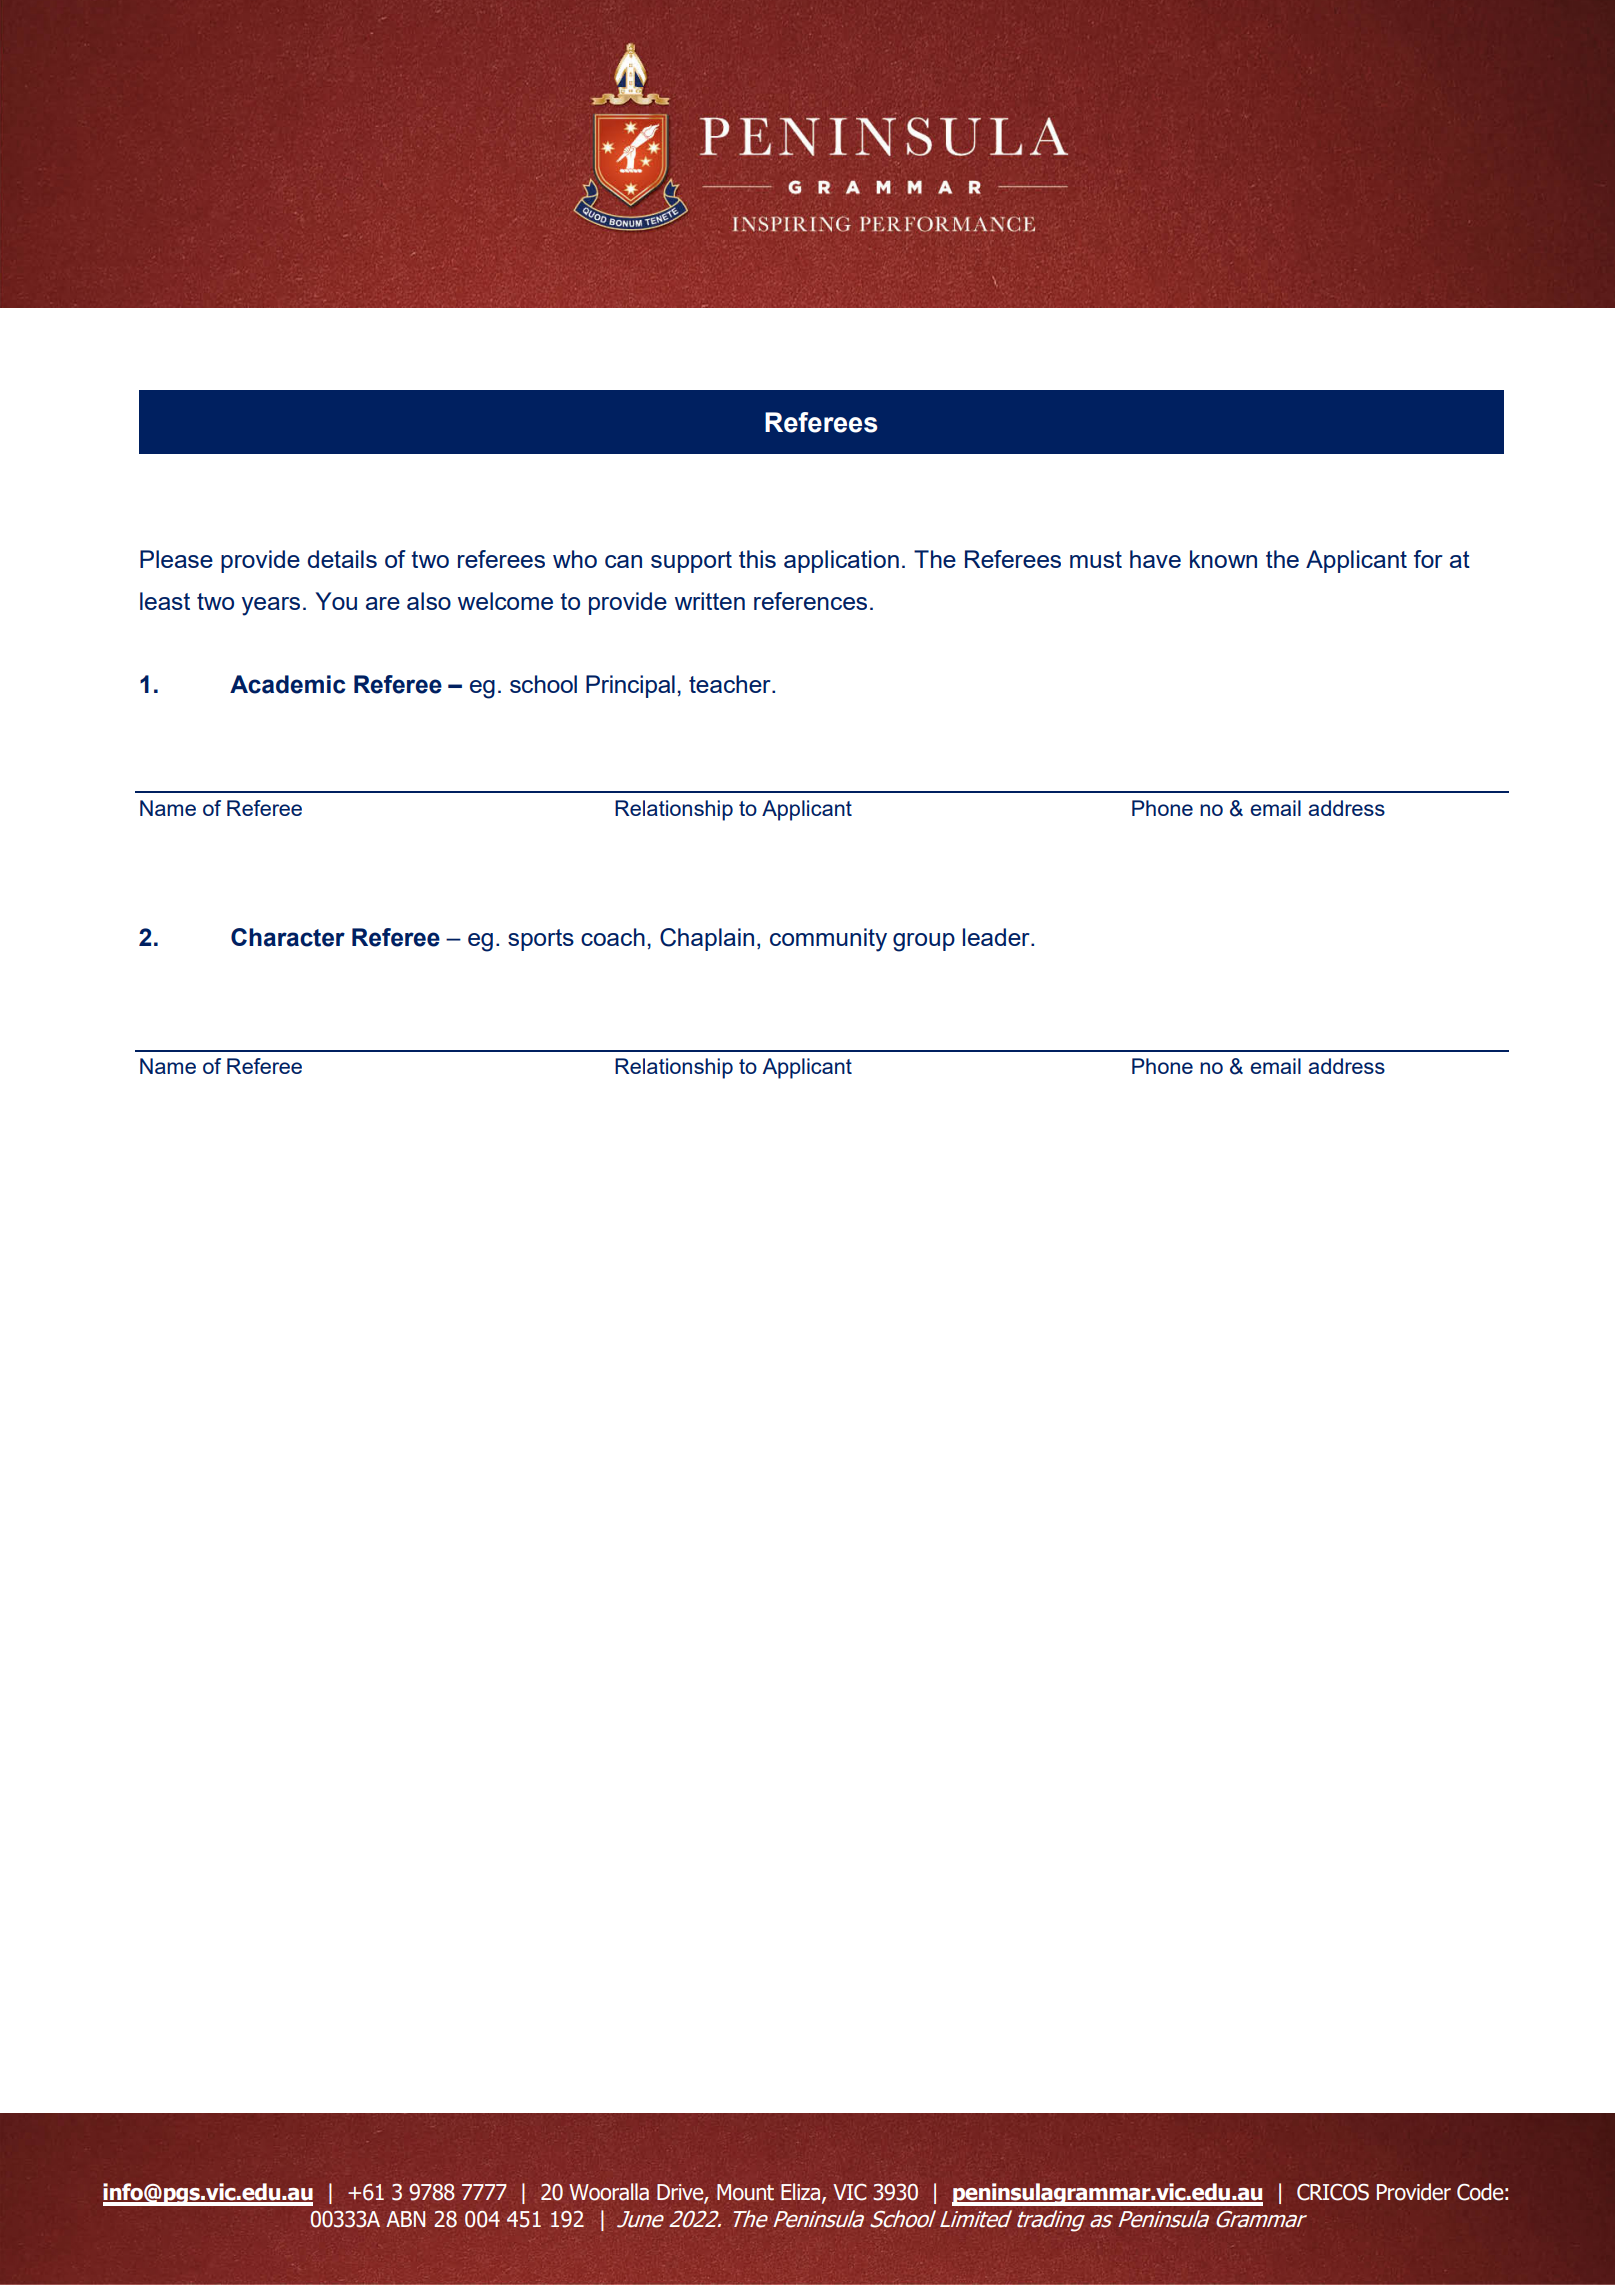 This image has height=2285, width=1615. Describe the element at coordinates (997, 937) in the image. I see `leader` at that location.
